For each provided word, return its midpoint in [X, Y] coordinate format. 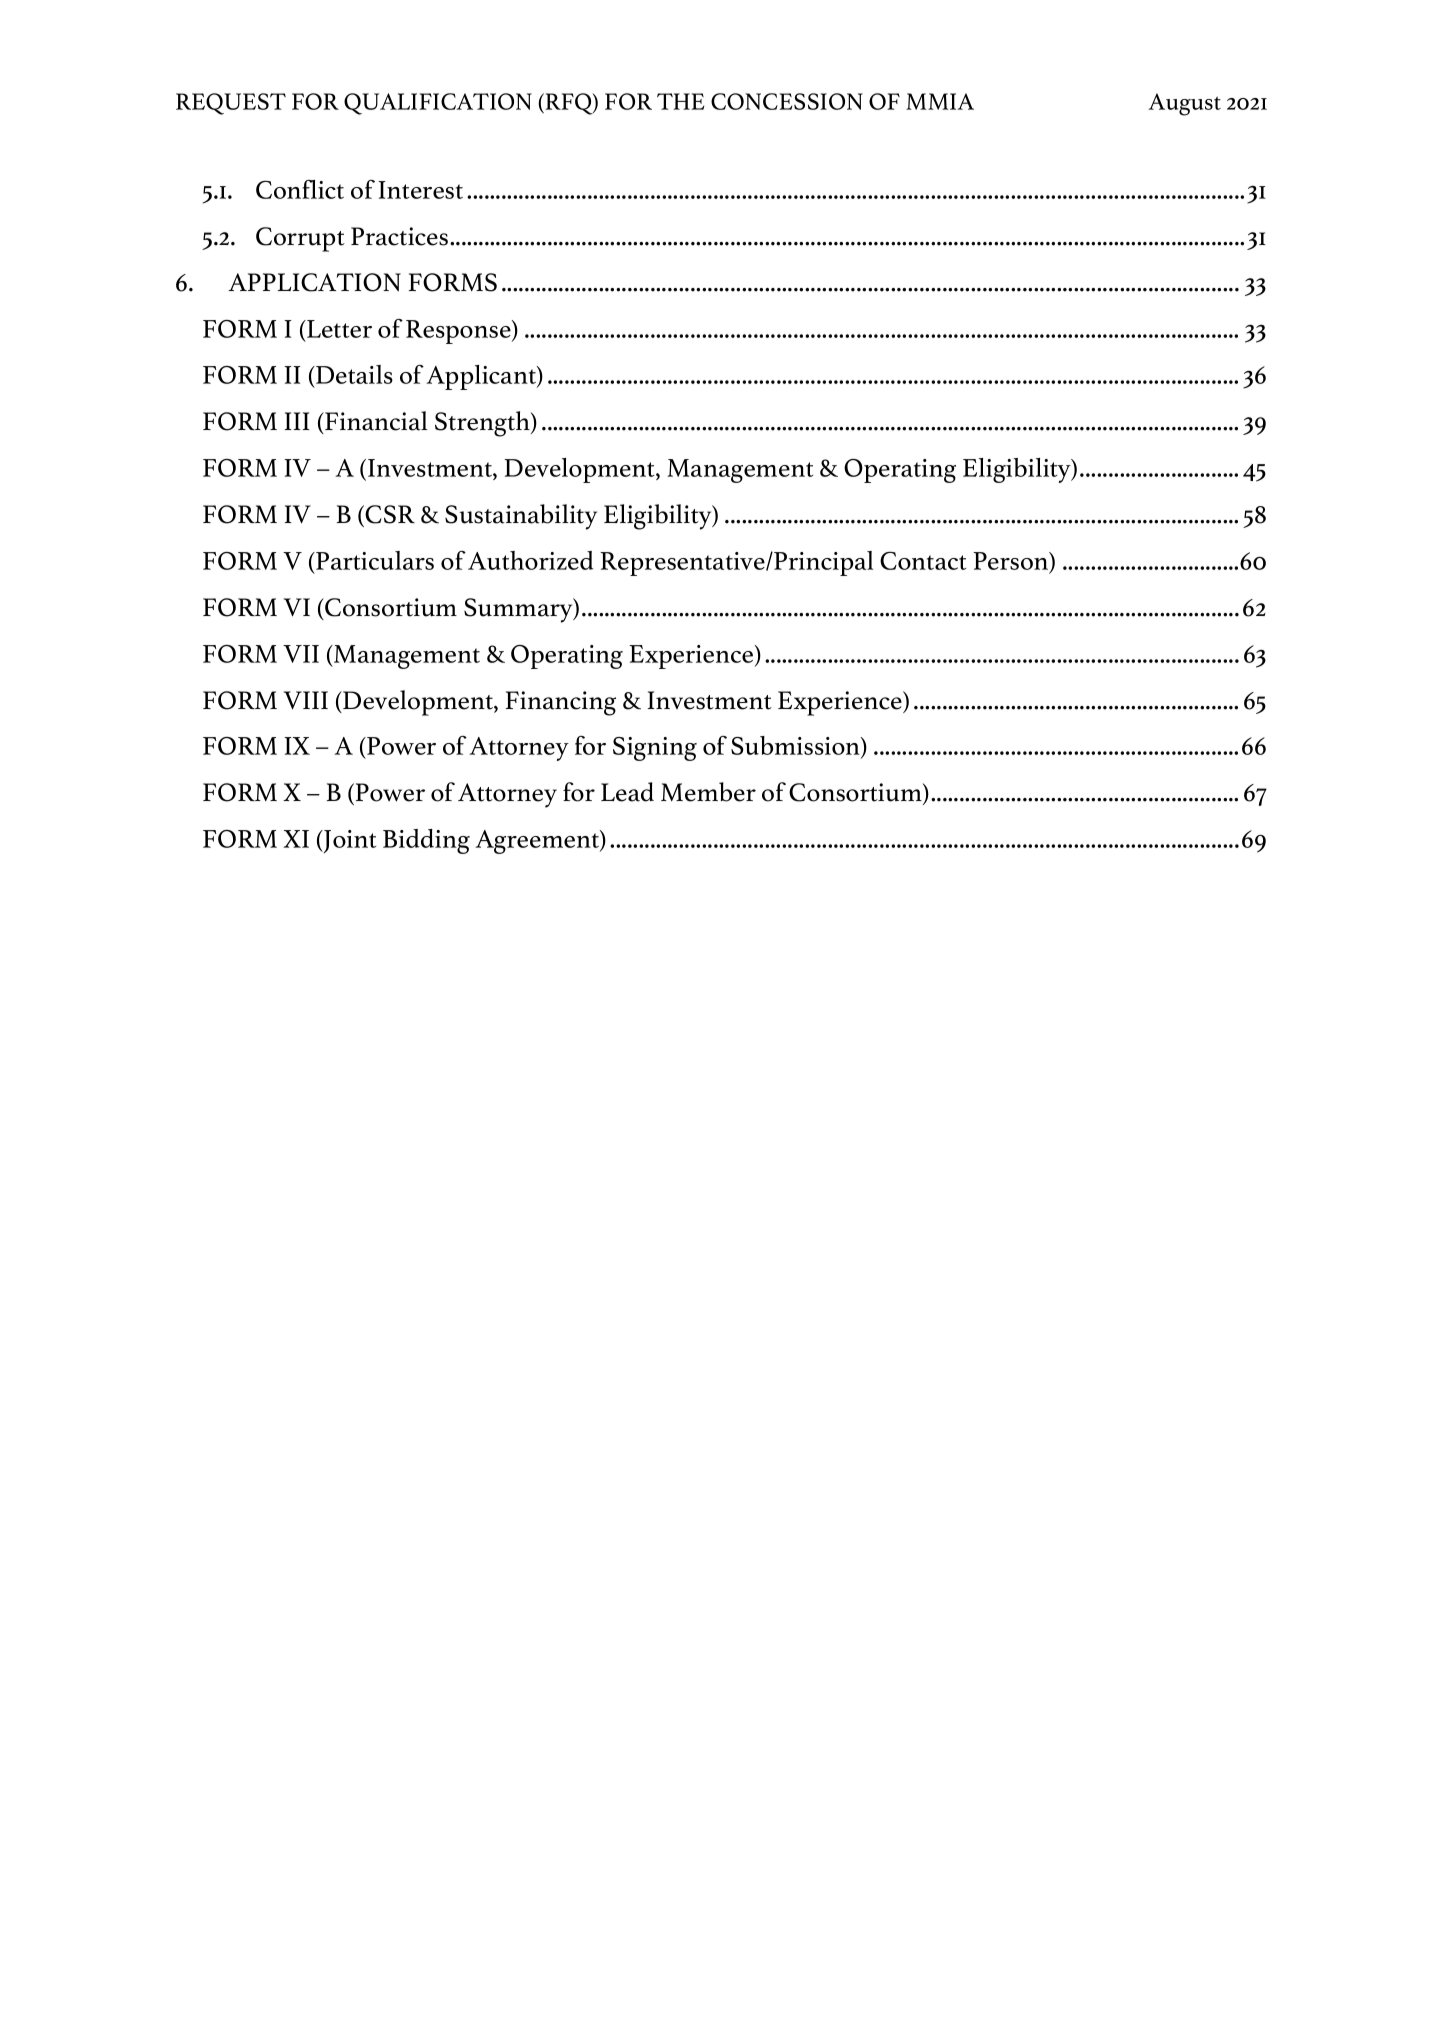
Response [459, 332]
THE [681, 101]
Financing [561, 703]
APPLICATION [314, 282]
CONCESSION [787, 101]
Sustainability [521, 517]
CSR [389, 514]
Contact [923, 561]
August [1184, 104]
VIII [306, 700]
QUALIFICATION [438, 104]
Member [708, 792]
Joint [349, 841]
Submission [796, 747]
